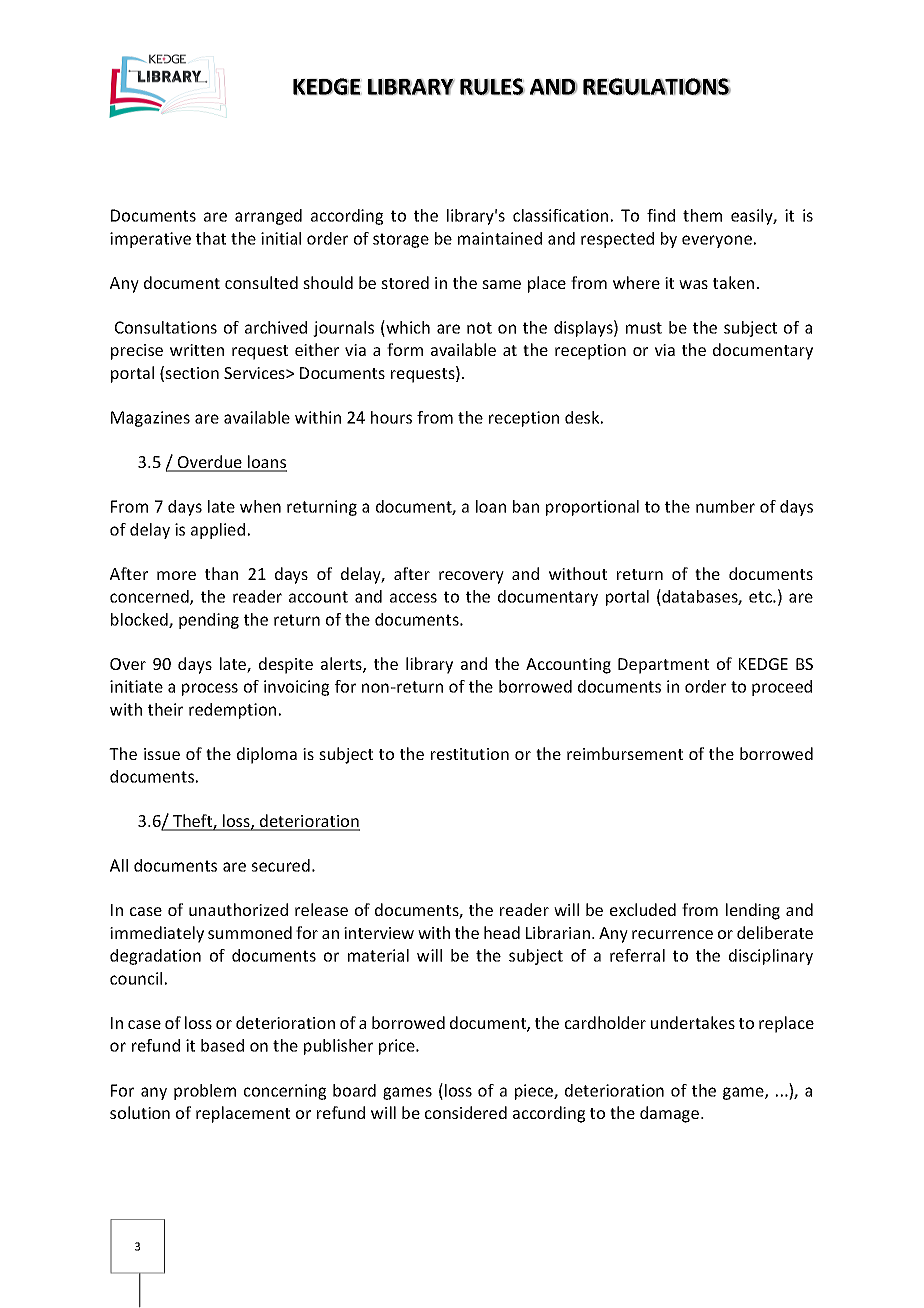 The image size is (924, 1308). Describe the element at coordinates (205, 1092) in the screenshot. I see `problem` at that location.
